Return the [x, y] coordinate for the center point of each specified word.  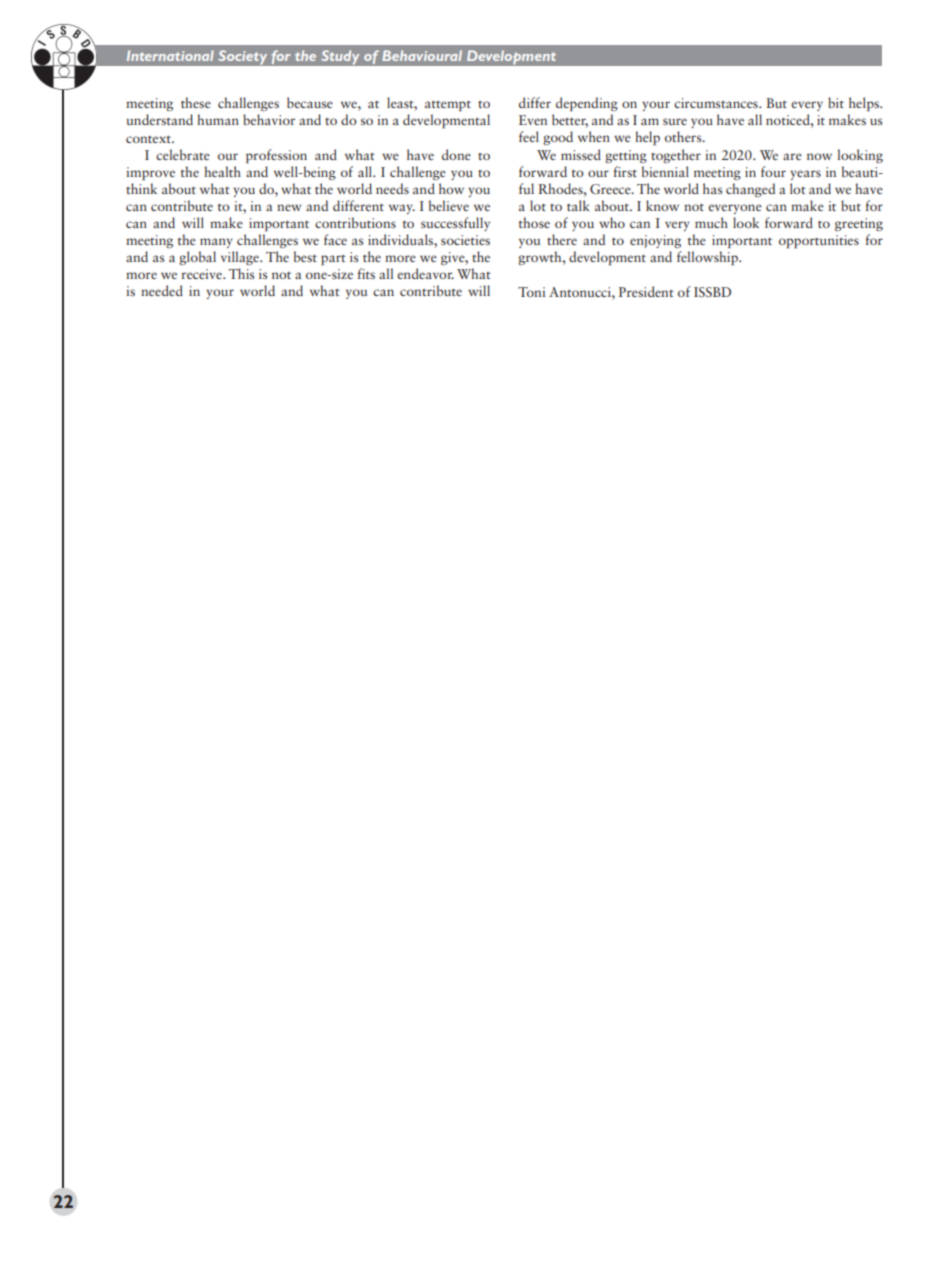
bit [836, 102]
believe [449, 205]
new [289, 207]
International [170, 55]
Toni [531, 292]
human [218, 119]
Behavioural [422, 55]
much [711, 222]
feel [529, 136]
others [684, 136]
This [242, 273]
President [646, 291]
